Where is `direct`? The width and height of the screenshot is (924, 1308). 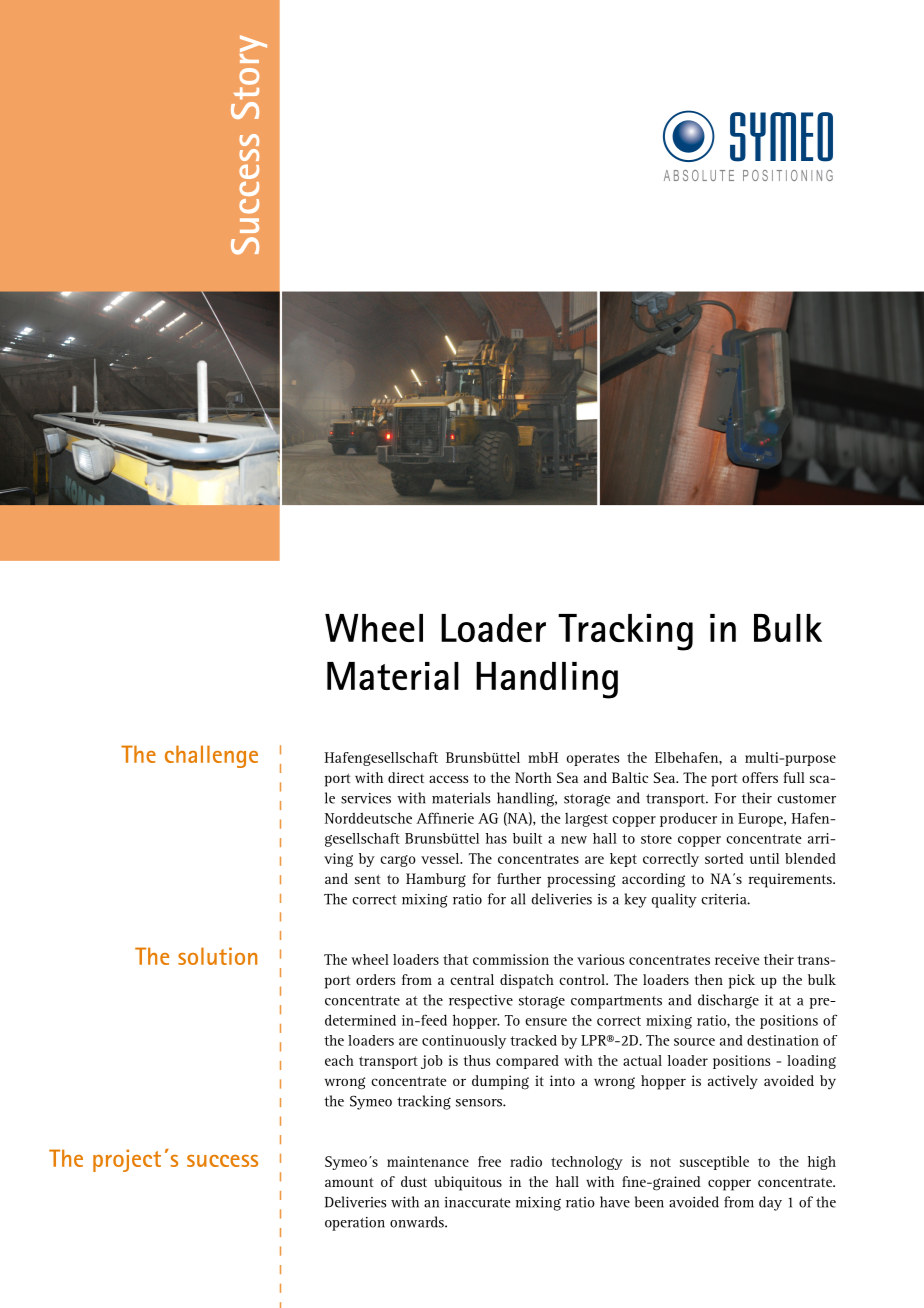 direct is located at coordinates (406, 777).
